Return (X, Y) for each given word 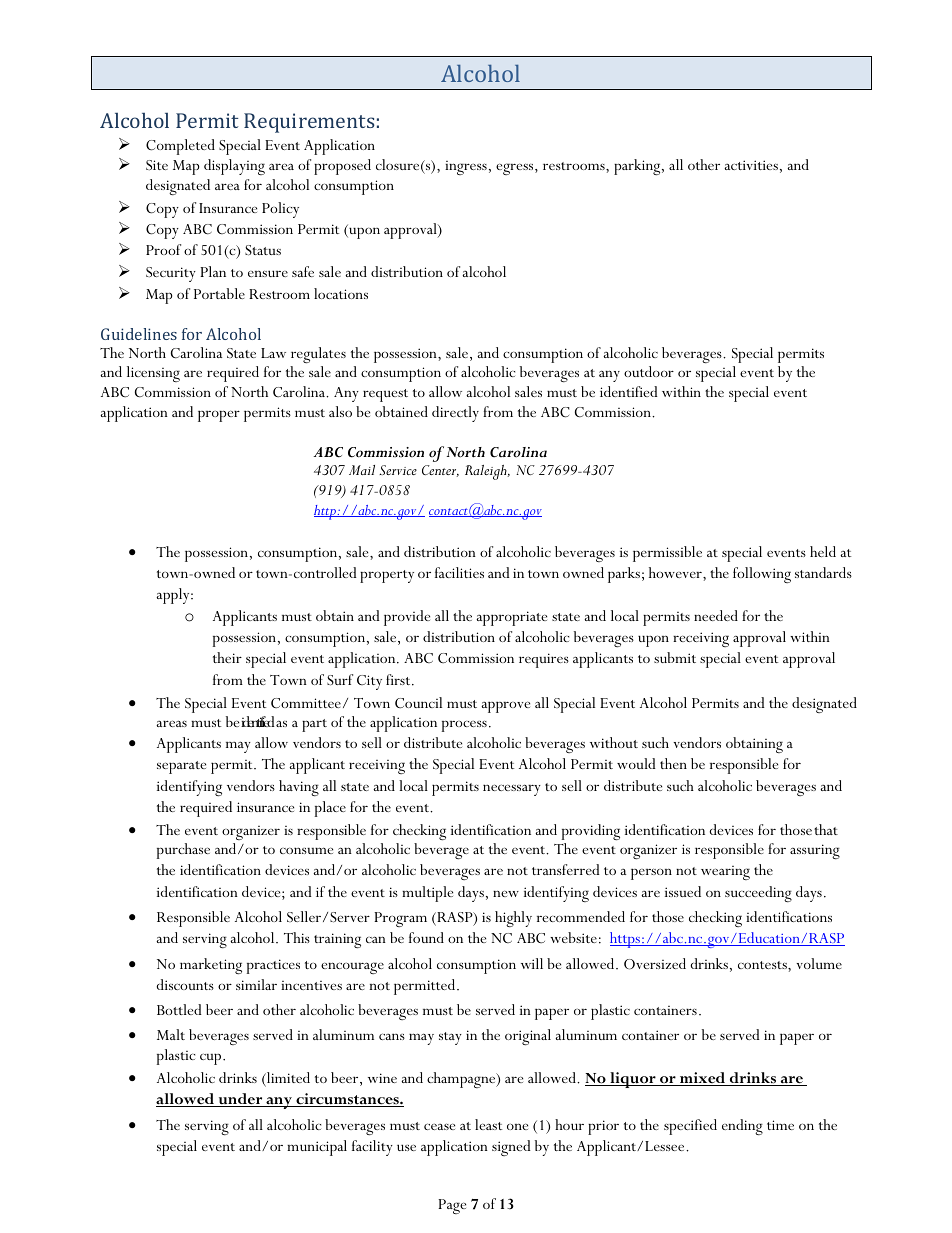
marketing (211, 966)
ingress (466, 168)
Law (273, 353)
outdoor (649, 371)
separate (181, 767)
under (240, 1100)
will (532, 963)
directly (455, 414)
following (762, 575)
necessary (512, 790)
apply (174, 596)
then (673, 763)
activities (751, 165)
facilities (459, 572)
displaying (234, 167)
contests (763, 965)
